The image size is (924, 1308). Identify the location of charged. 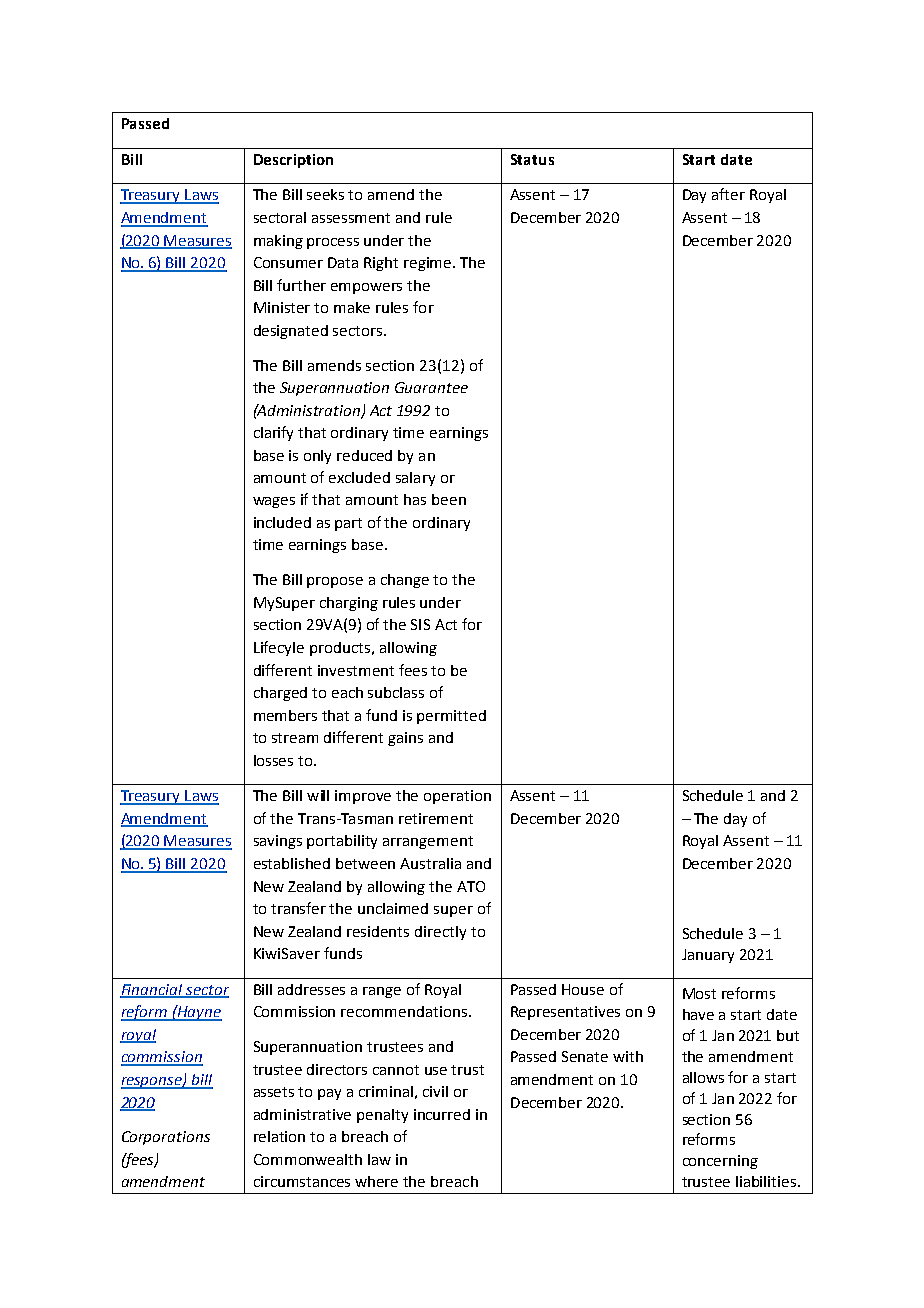
(280, 694).
